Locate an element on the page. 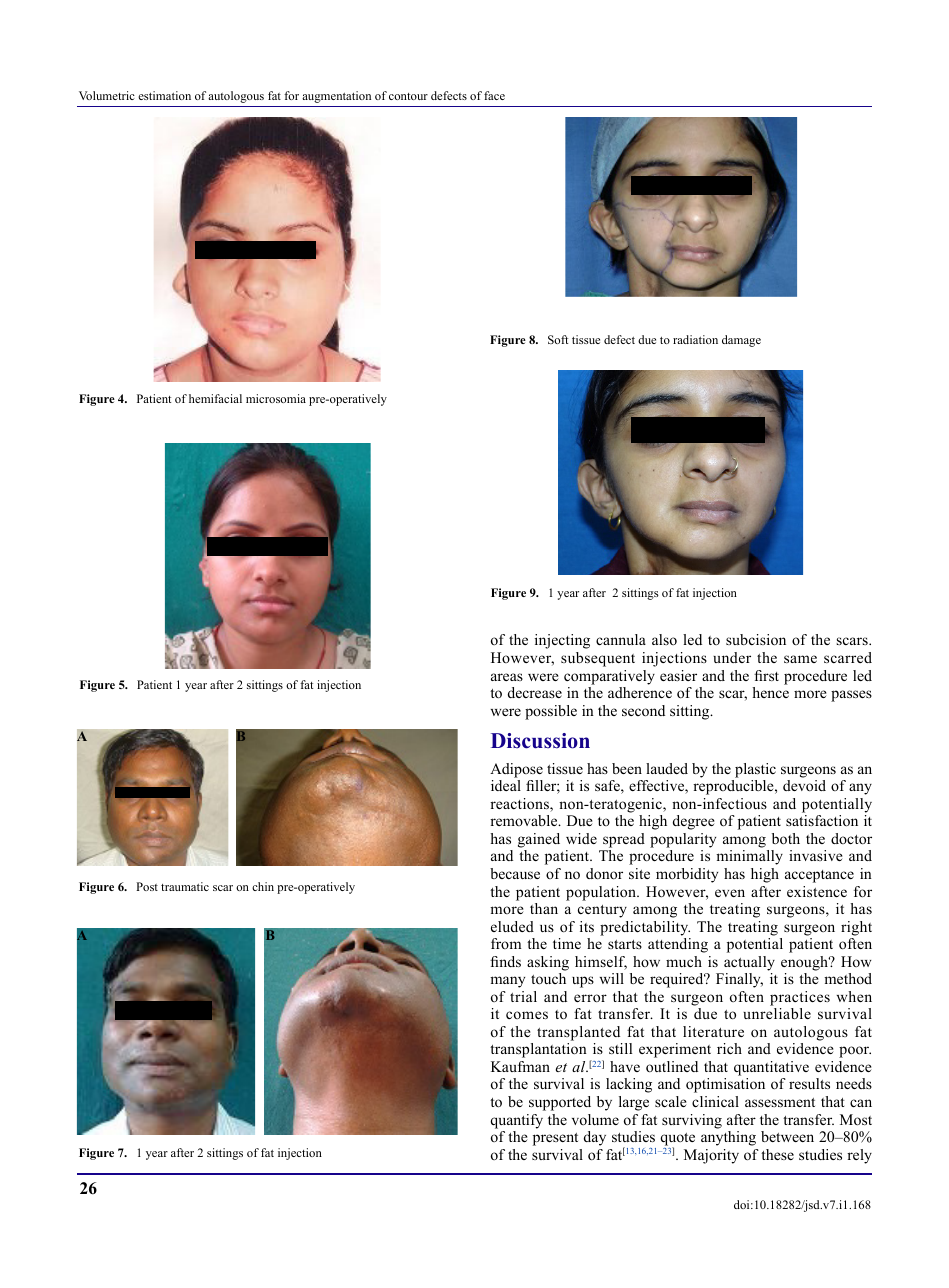 This document has width=949, height=1288. damage is located at coordinates (741, 341).
